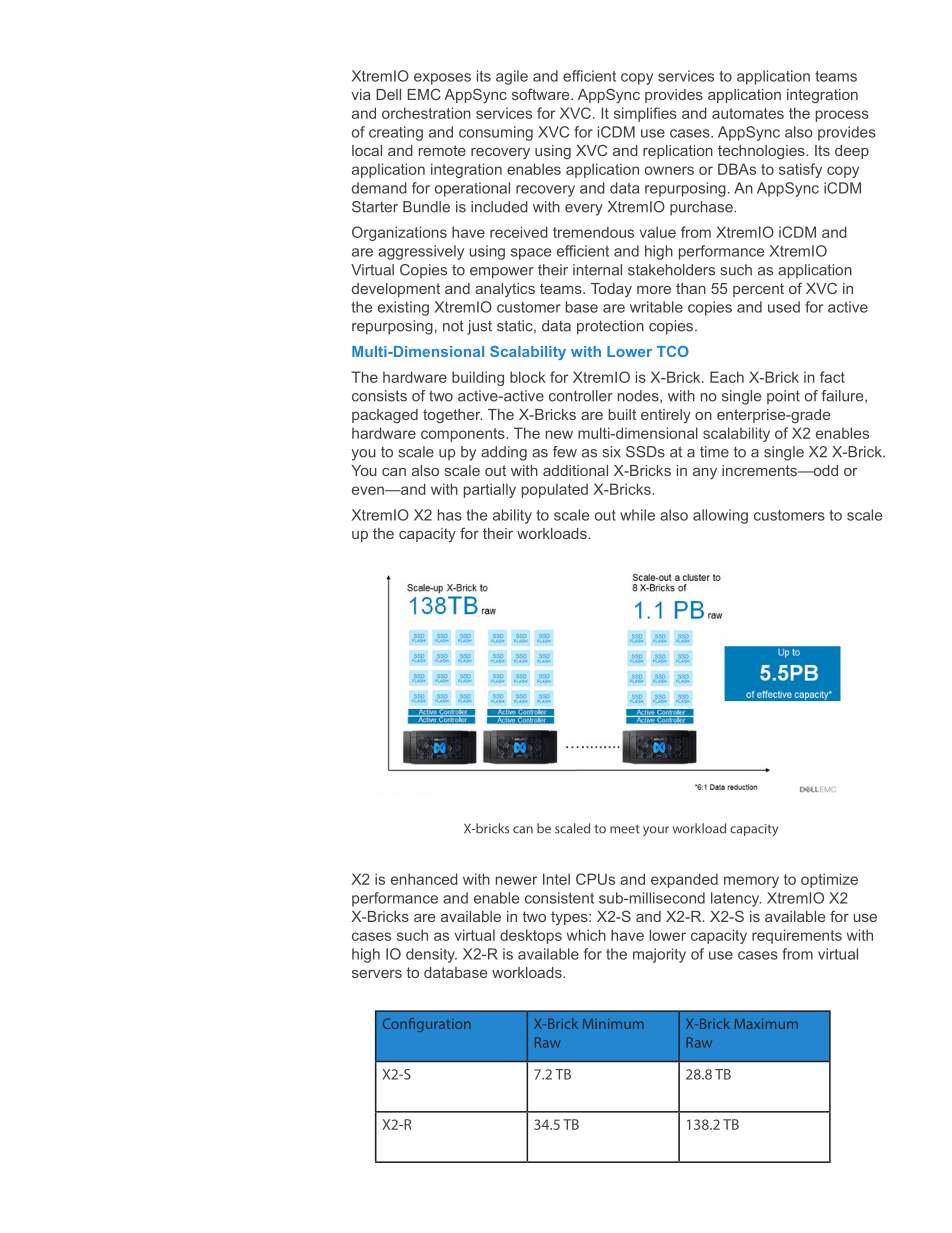 This image has width=952, height=1233. I want to click on Minimum, so click(613, 1024).
